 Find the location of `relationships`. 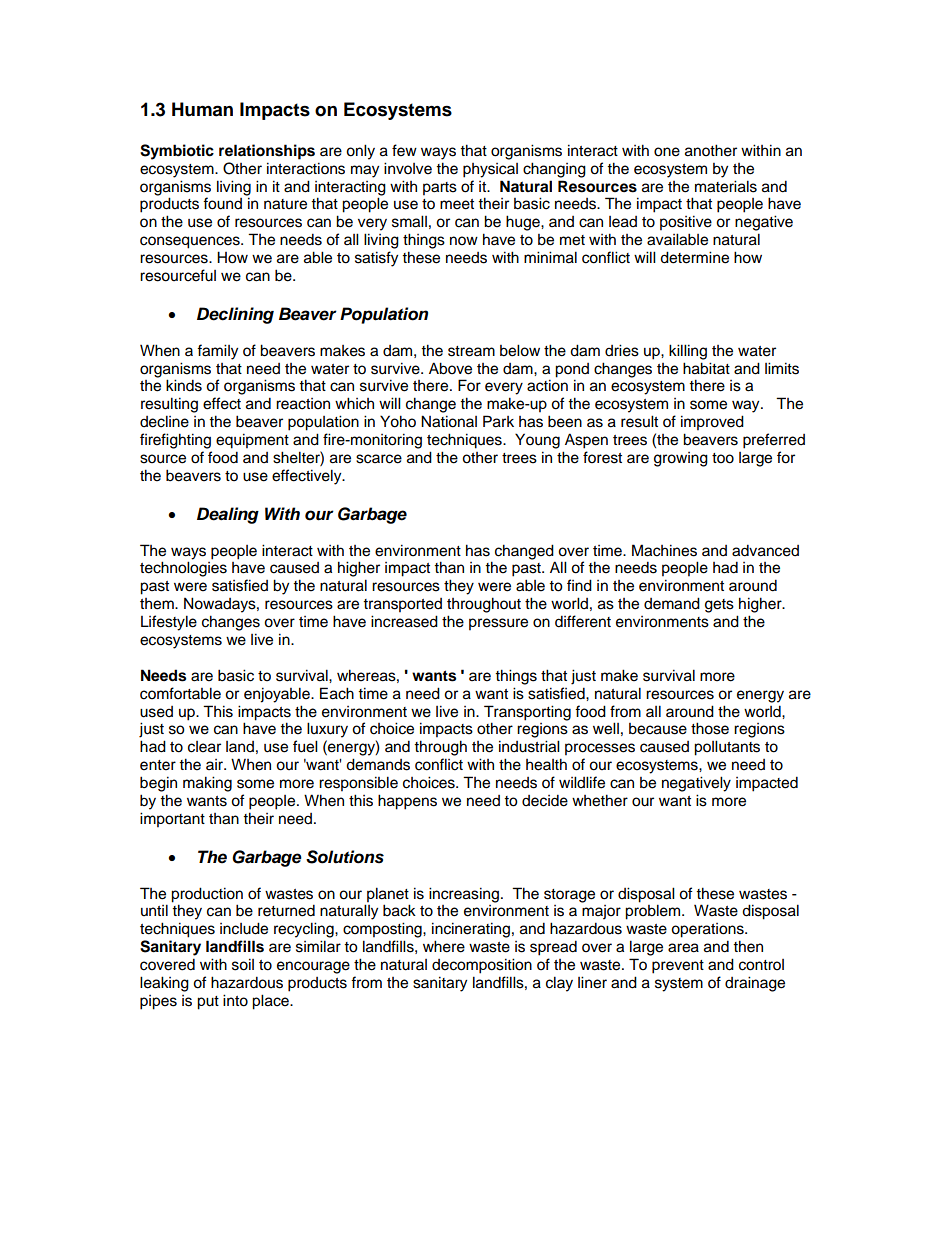

relationships is located at coordinates (267, 152).
